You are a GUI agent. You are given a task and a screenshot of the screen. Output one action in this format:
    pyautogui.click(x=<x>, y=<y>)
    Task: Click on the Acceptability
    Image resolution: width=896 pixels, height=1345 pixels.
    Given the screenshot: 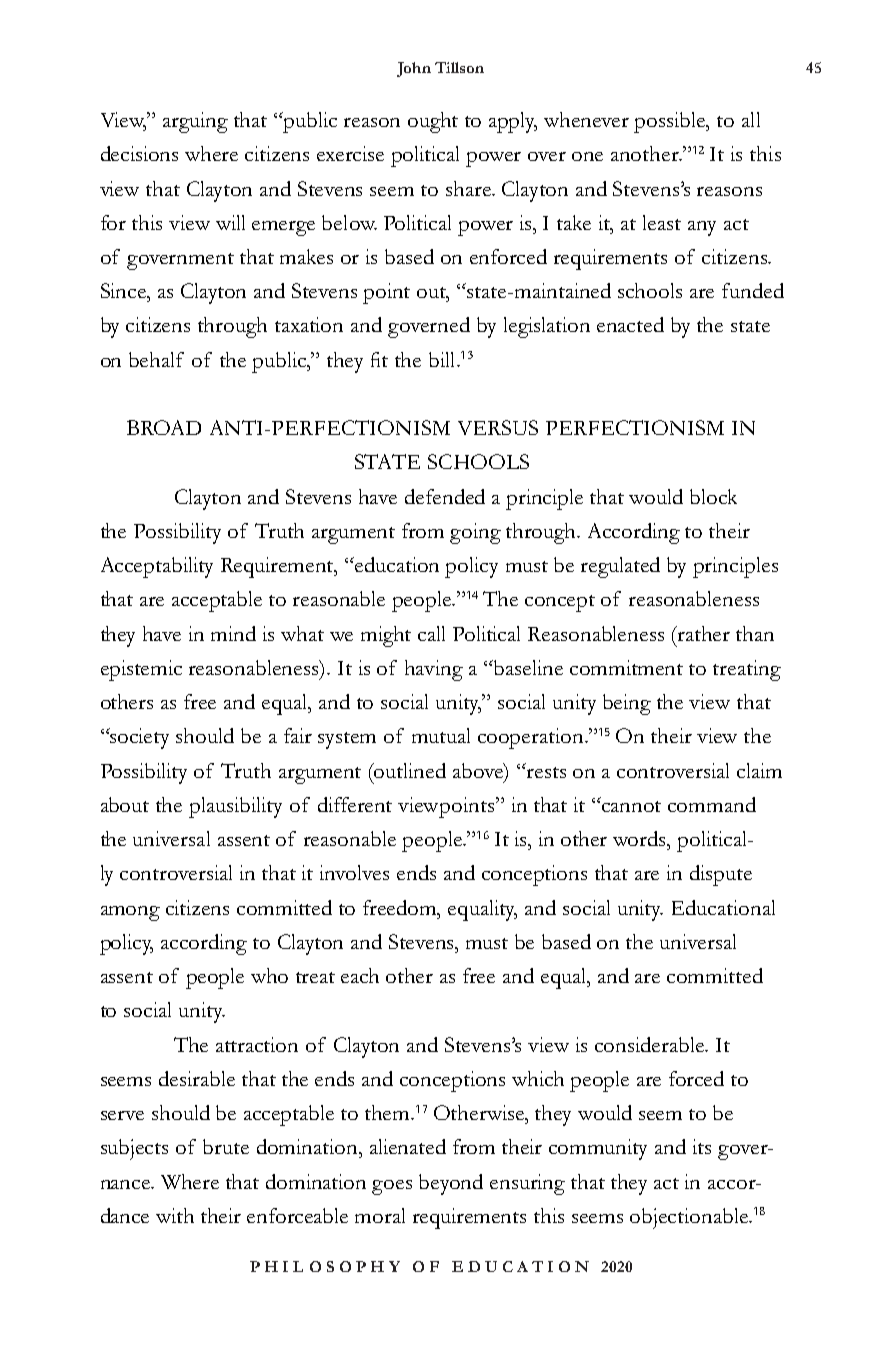 What is the action you would take?
    pyautogui.click(x=157, y=567)
